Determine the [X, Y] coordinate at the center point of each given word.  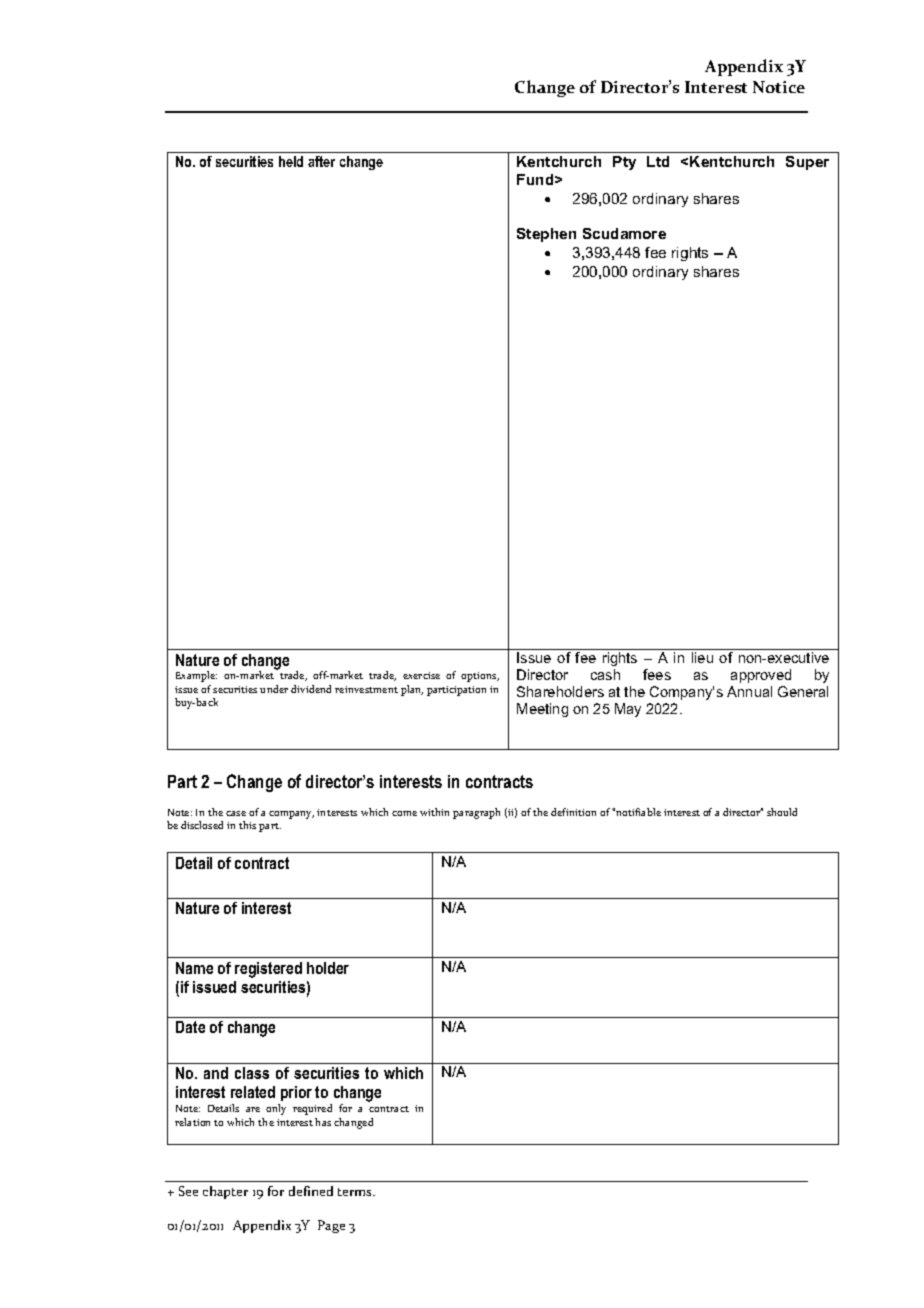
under [274, 689]
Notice [779, 87]
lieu [702, 657]
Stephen [546, 235]
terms [356, 1192]
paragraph [476, 813]
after [321, 161]
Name [194, 968]
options [480, 677]
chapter [225, 1192]
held [291, 161]
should [782, 812]
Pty [624, 163]
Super [807, 163]
